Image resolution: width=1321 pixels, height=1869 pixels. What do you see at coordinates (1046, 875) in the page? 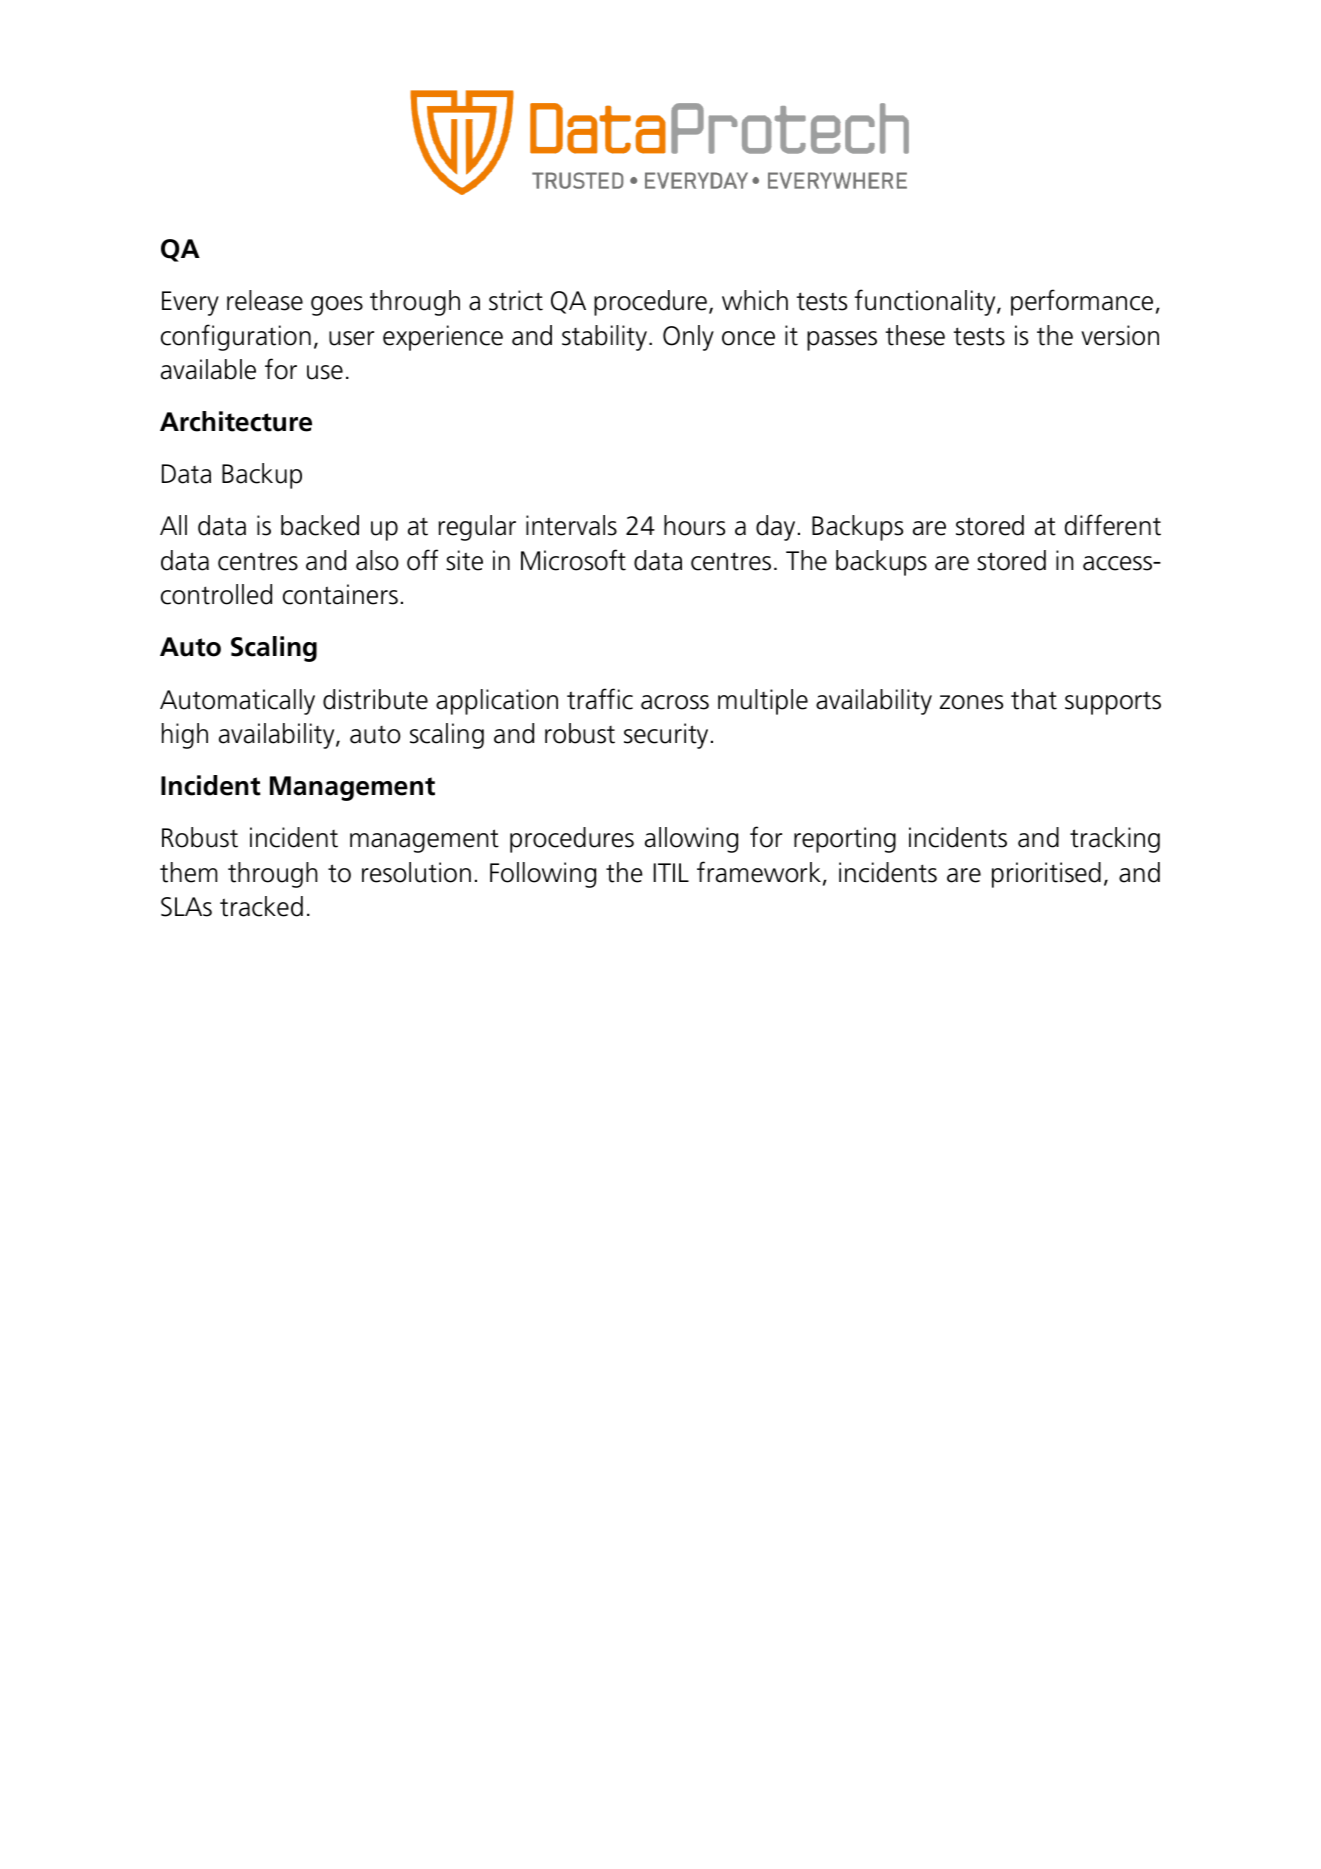
I see `prioritised` at bounding box center [1046, 875].
